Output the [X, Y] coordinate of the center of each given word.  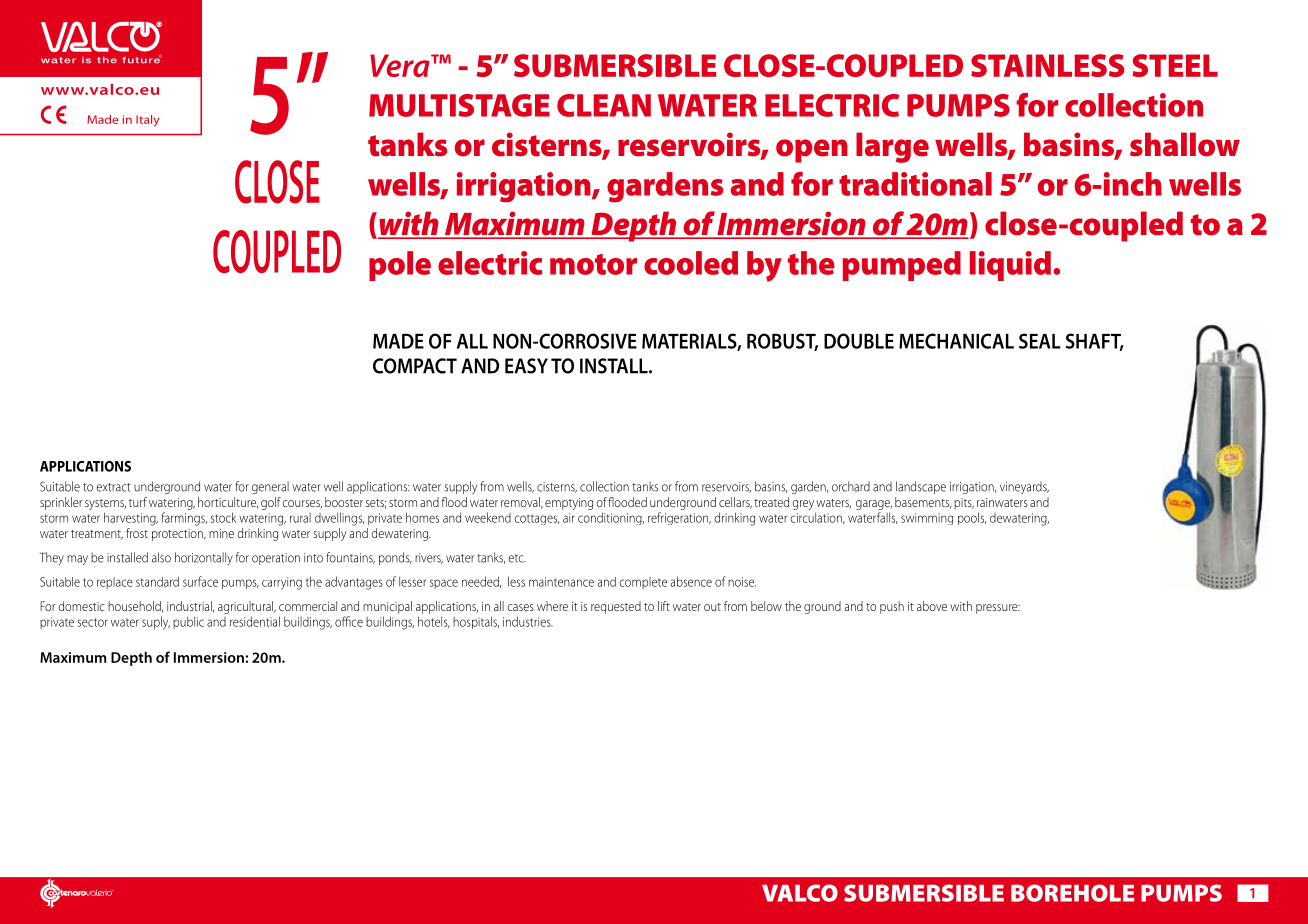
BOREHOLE [1072, 893]
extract [114, 487]
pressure [998, 609]
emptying [569, 504]
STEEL [1175, 65]
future [142, 59]
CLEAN [604, 105]
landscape [921, 487]
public [188, 622]
